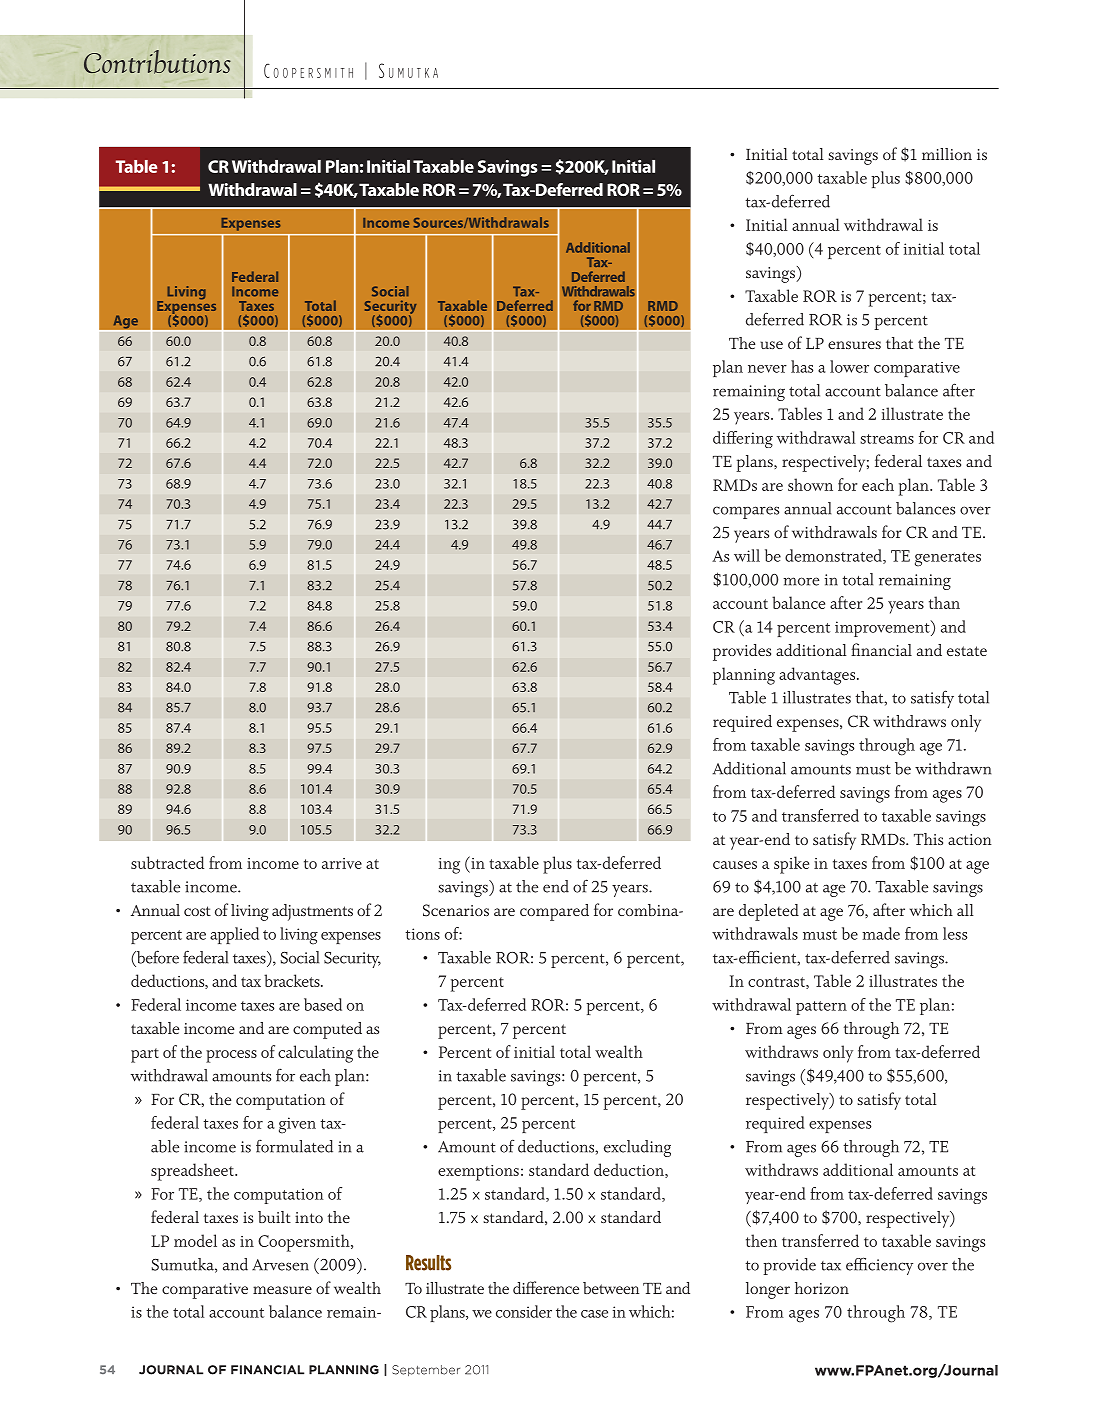 The width and height of the page is (1096, 1423). Describe the element at coordinates (953, 768) in the page. I see `withdrawn` at that location.
